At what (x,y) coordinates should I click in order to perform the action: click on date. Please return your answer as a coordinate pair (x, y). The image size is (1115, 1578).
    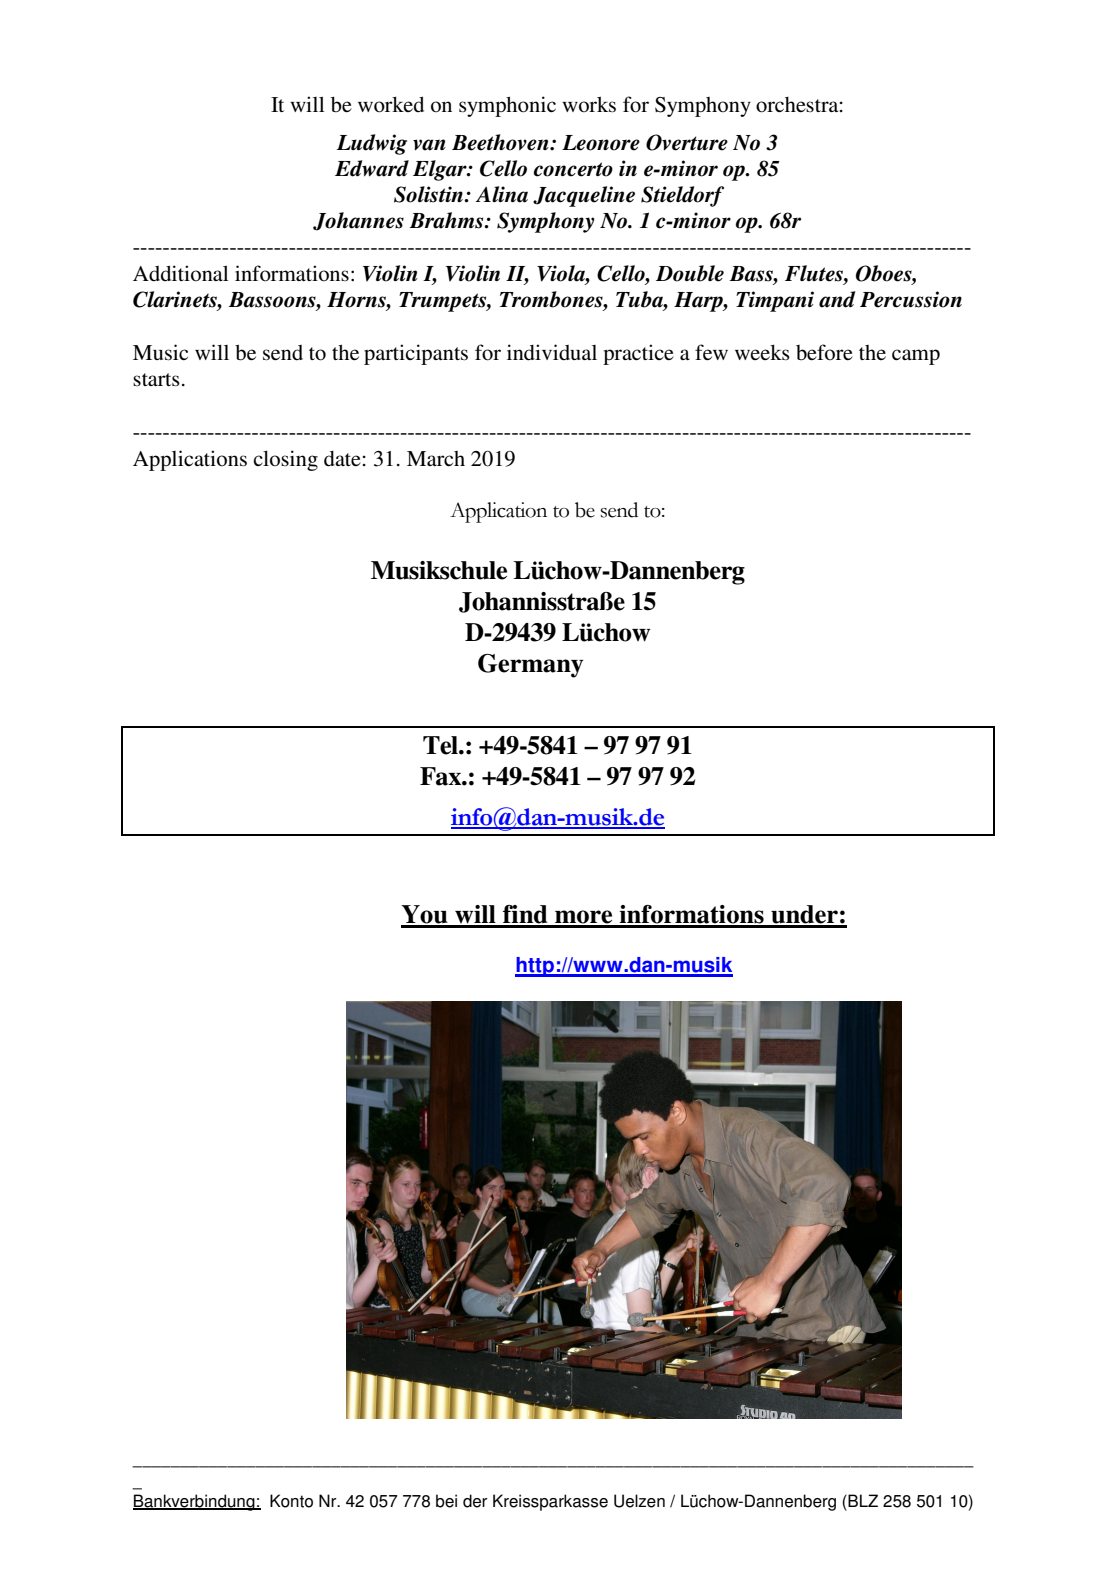
    Looking at the image, I should click on (342, 459).
